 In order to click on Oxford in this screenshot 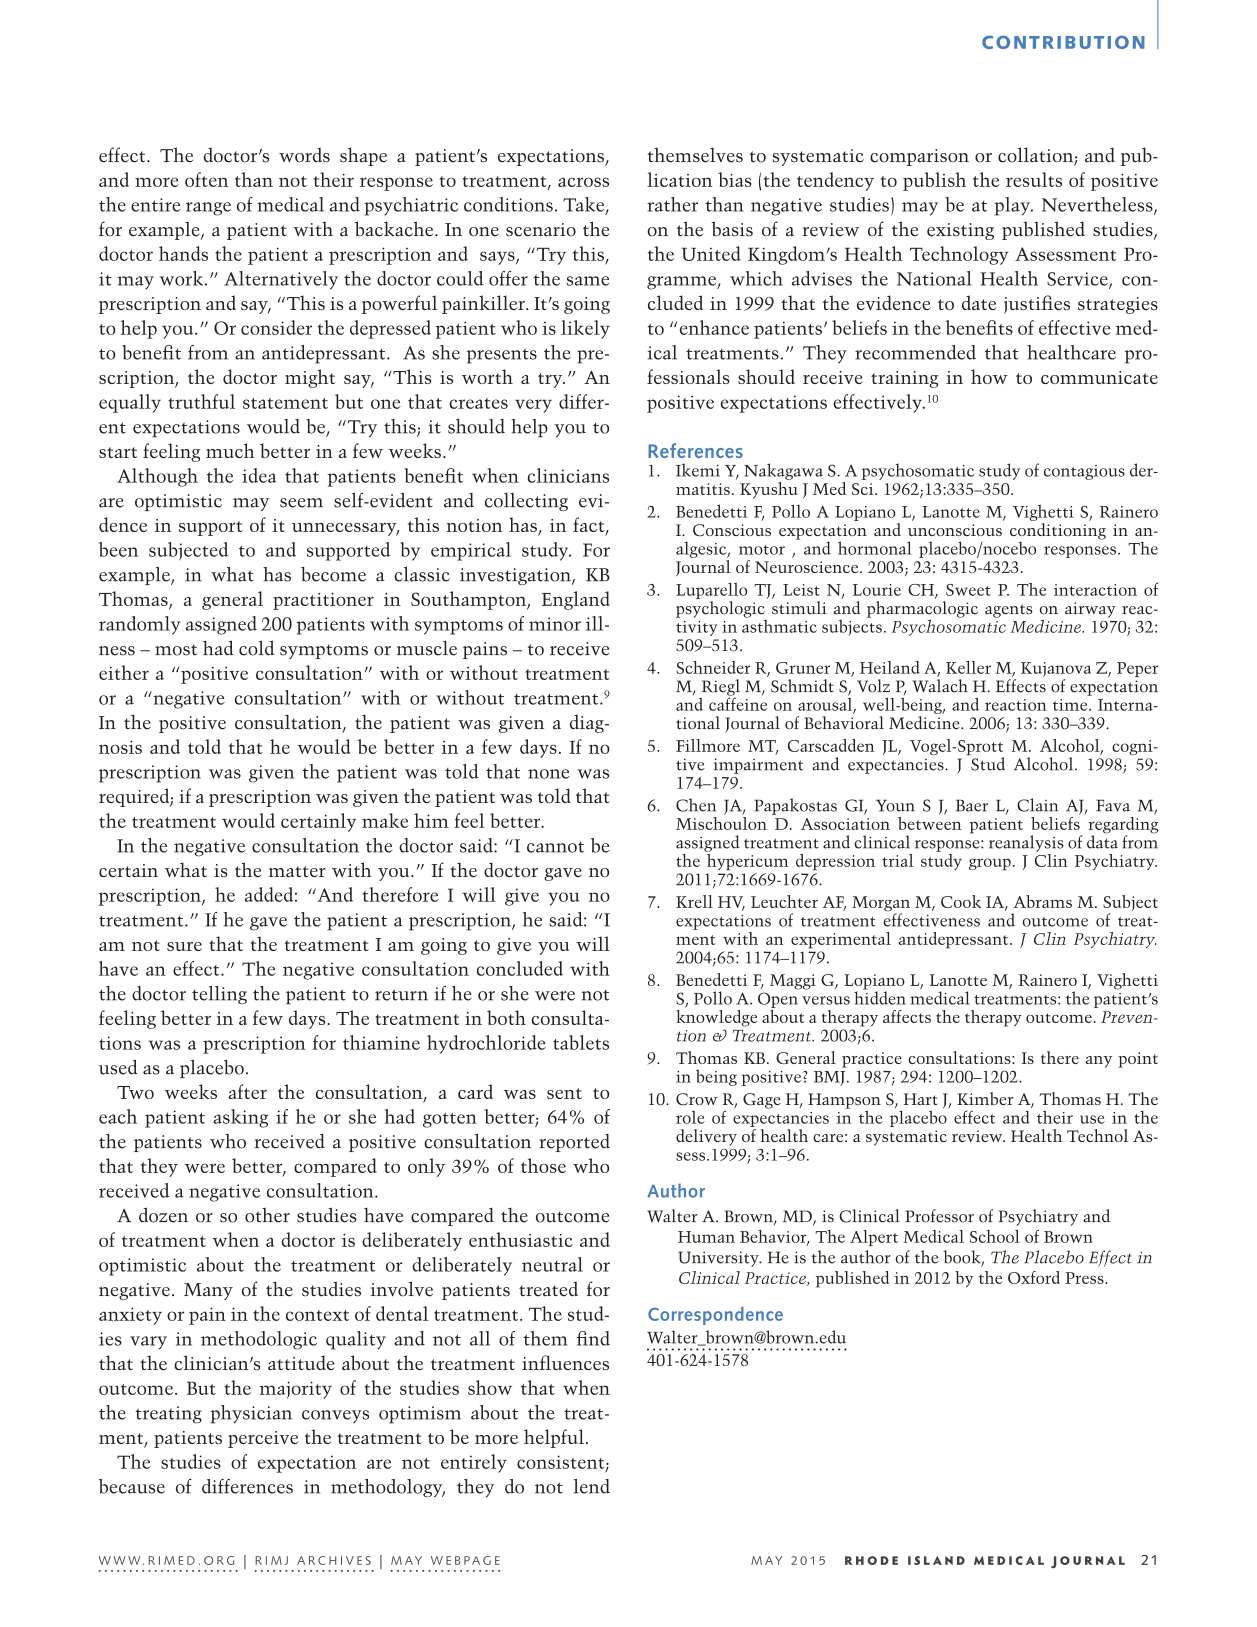, I will do `click(1034, 1277)`.
